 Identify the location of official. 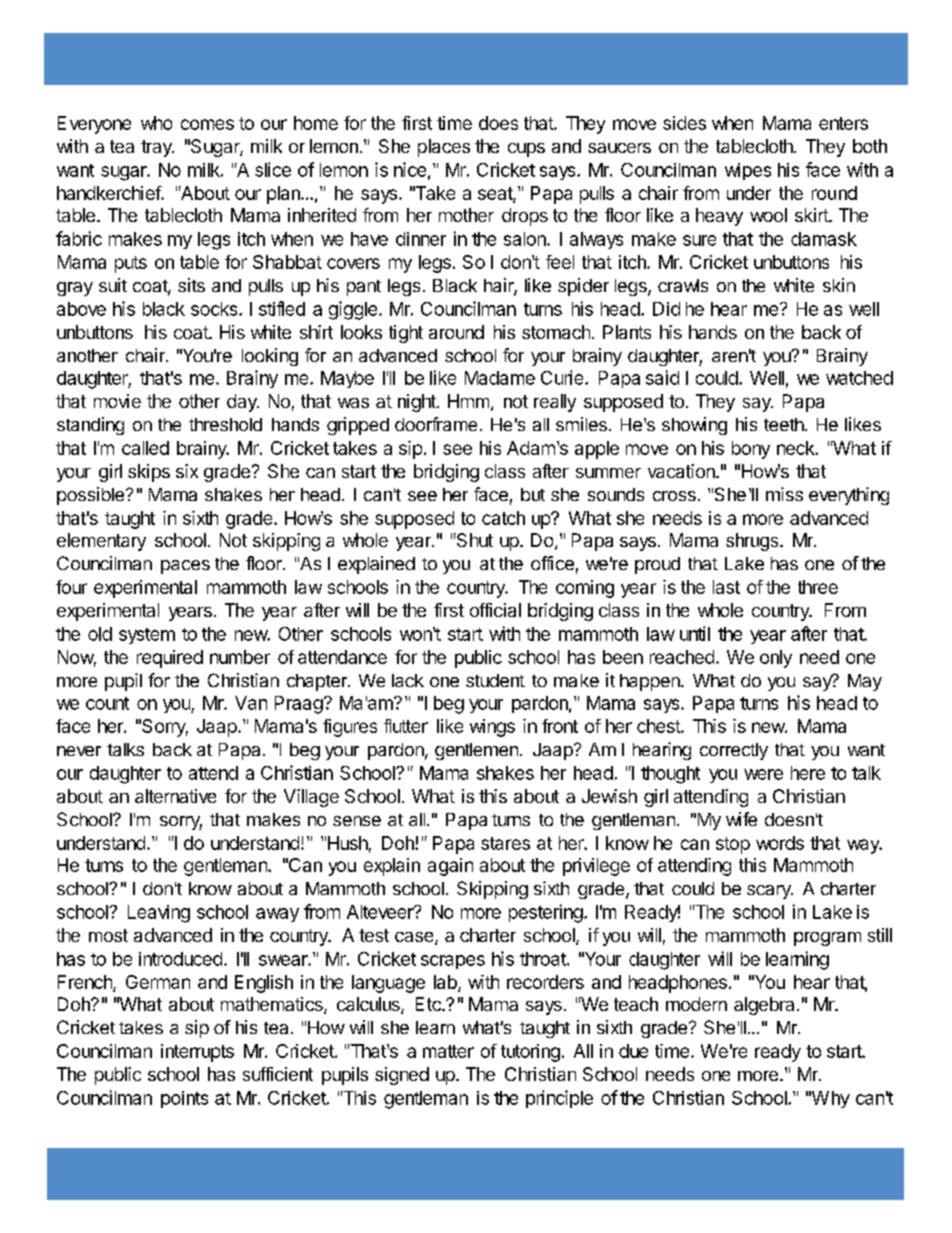
(495, 610).
